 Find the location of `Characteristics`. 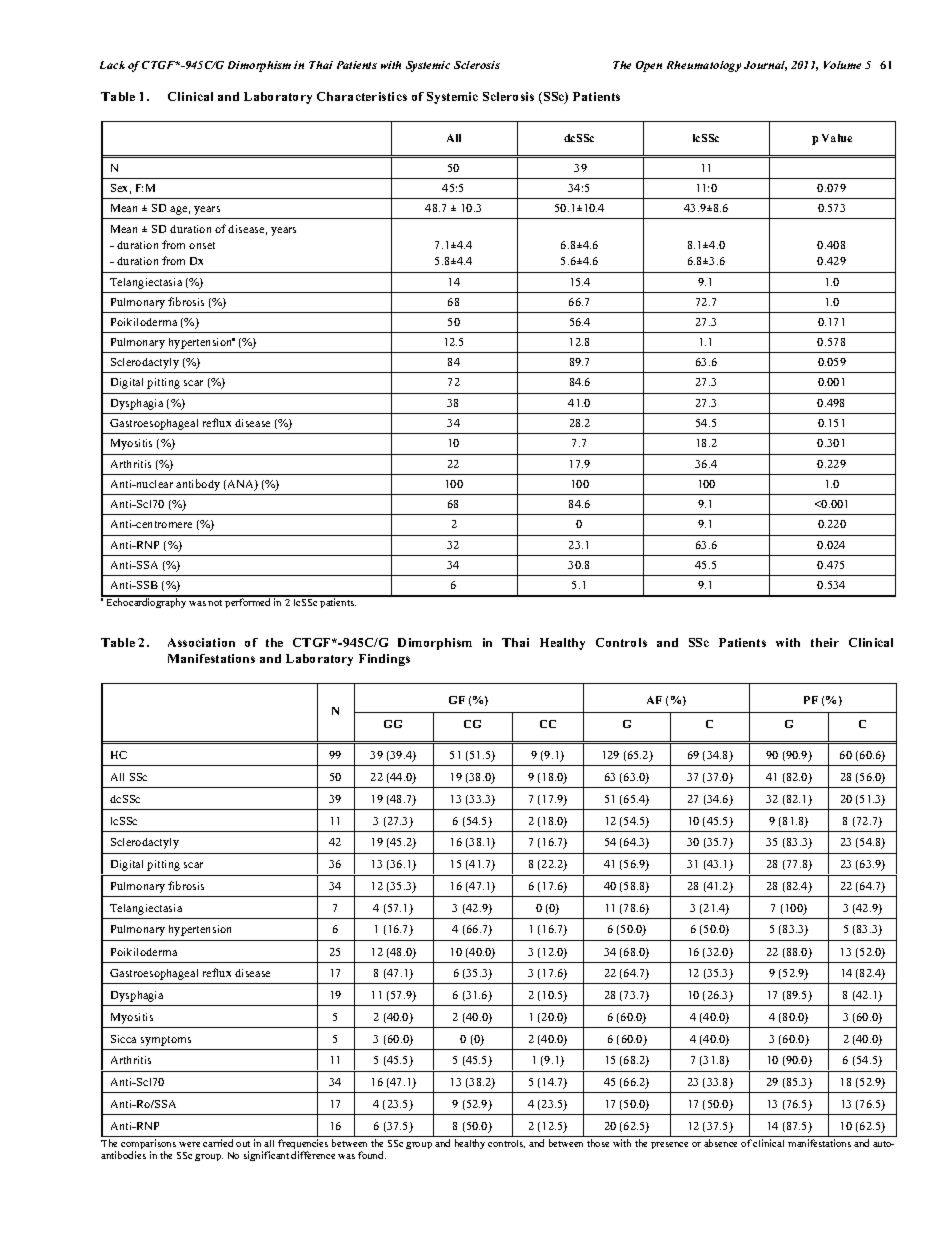

Characteristics is located at coordinates (362, 96).
